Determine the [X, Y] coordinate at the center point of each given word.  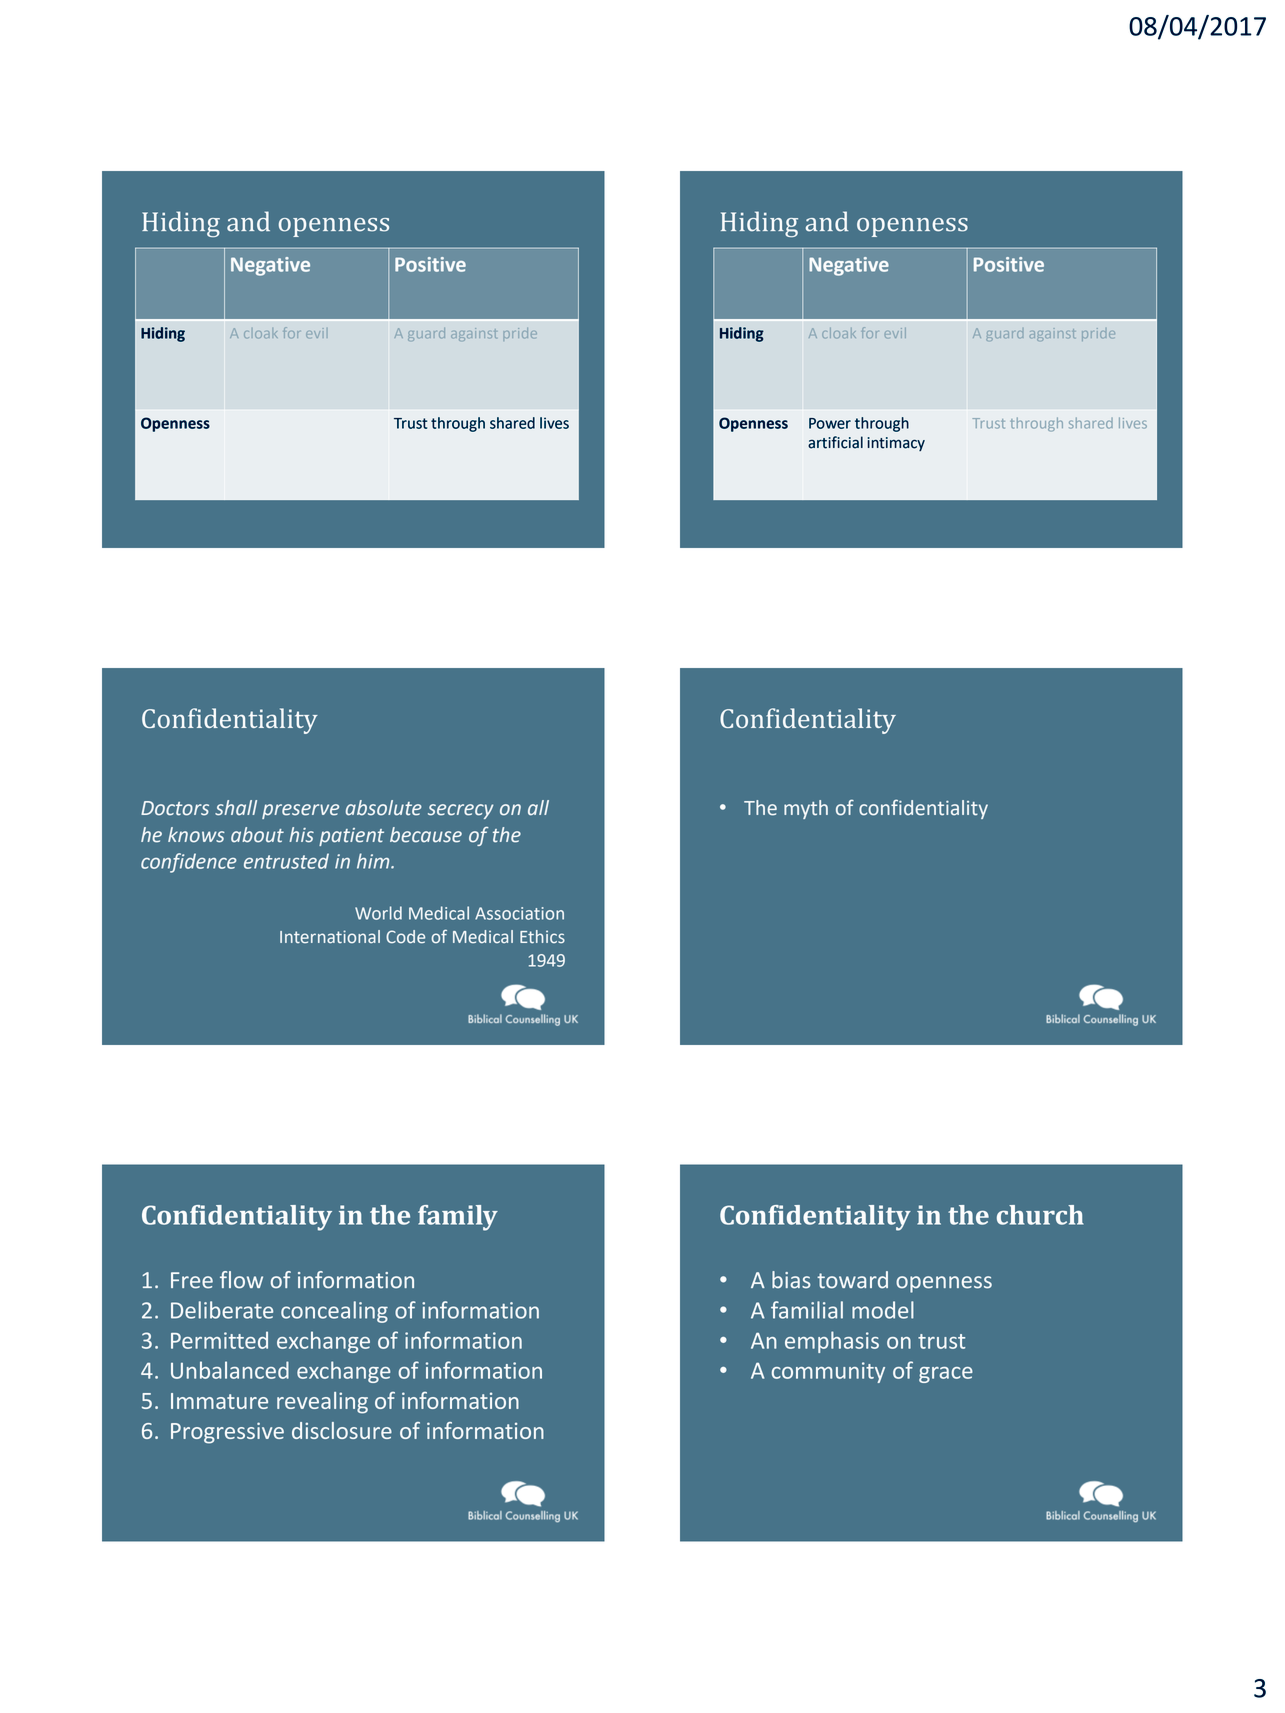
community [828, 1372]
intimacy [896, 444]
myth [806, 809]
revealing [322, 1403]
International [330, 937]
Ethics [542, 937]
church [1040, 1215]
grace [946, 1375]
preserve [300, 811]
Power [830, 423]
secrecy [461, 811]
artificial [835, 442]
